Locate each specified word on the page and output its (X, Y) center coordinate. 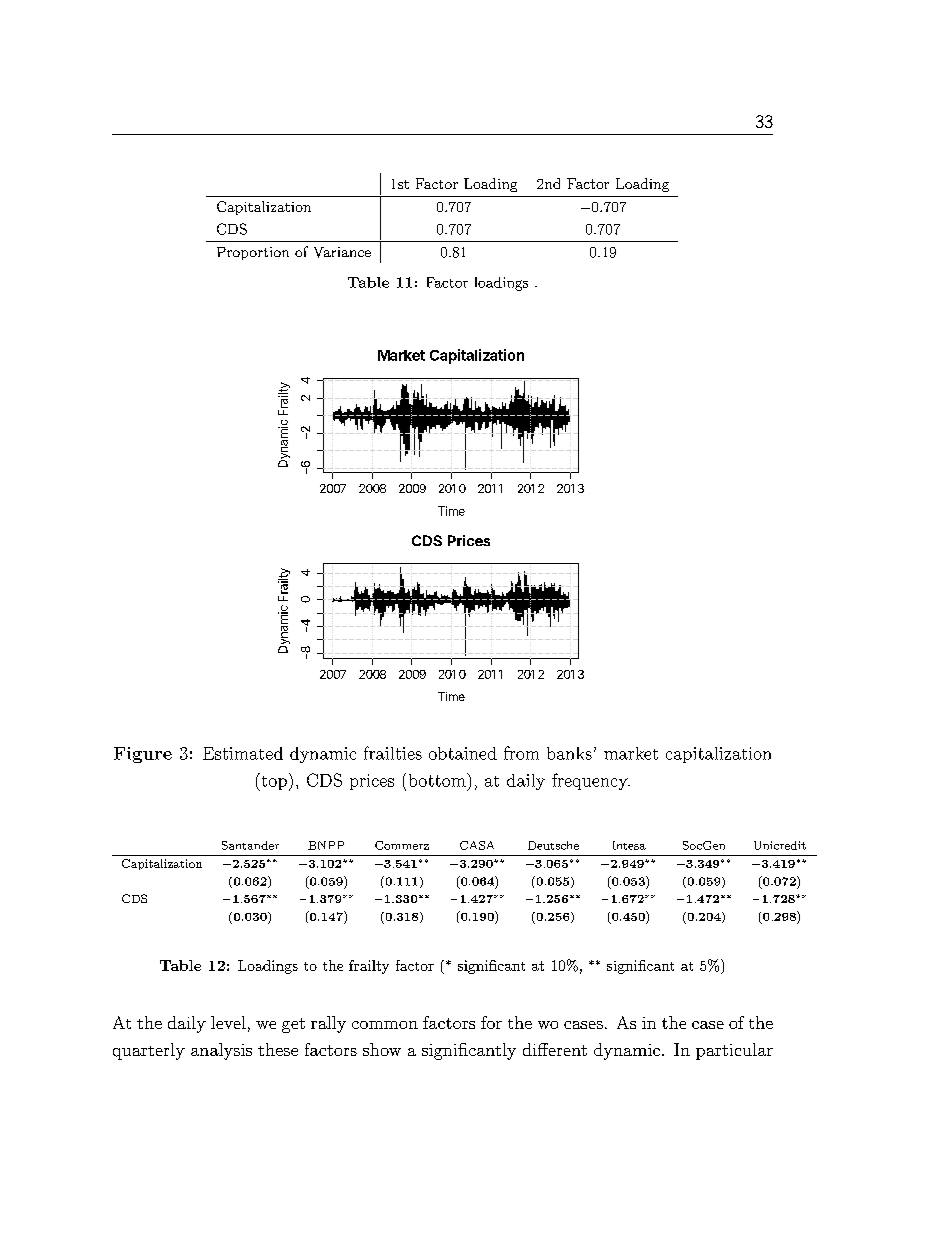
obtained (463, 753)
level (228, 1022)
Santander (250, 845)
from (521, 753)
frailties (393, 753)
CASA (477, 845)
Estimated (243, 753)
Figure (143, 755)
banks (569, 753)
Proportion (253, 253)
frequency (591, 781)
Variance (342, 252)
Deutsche (553, 845)
